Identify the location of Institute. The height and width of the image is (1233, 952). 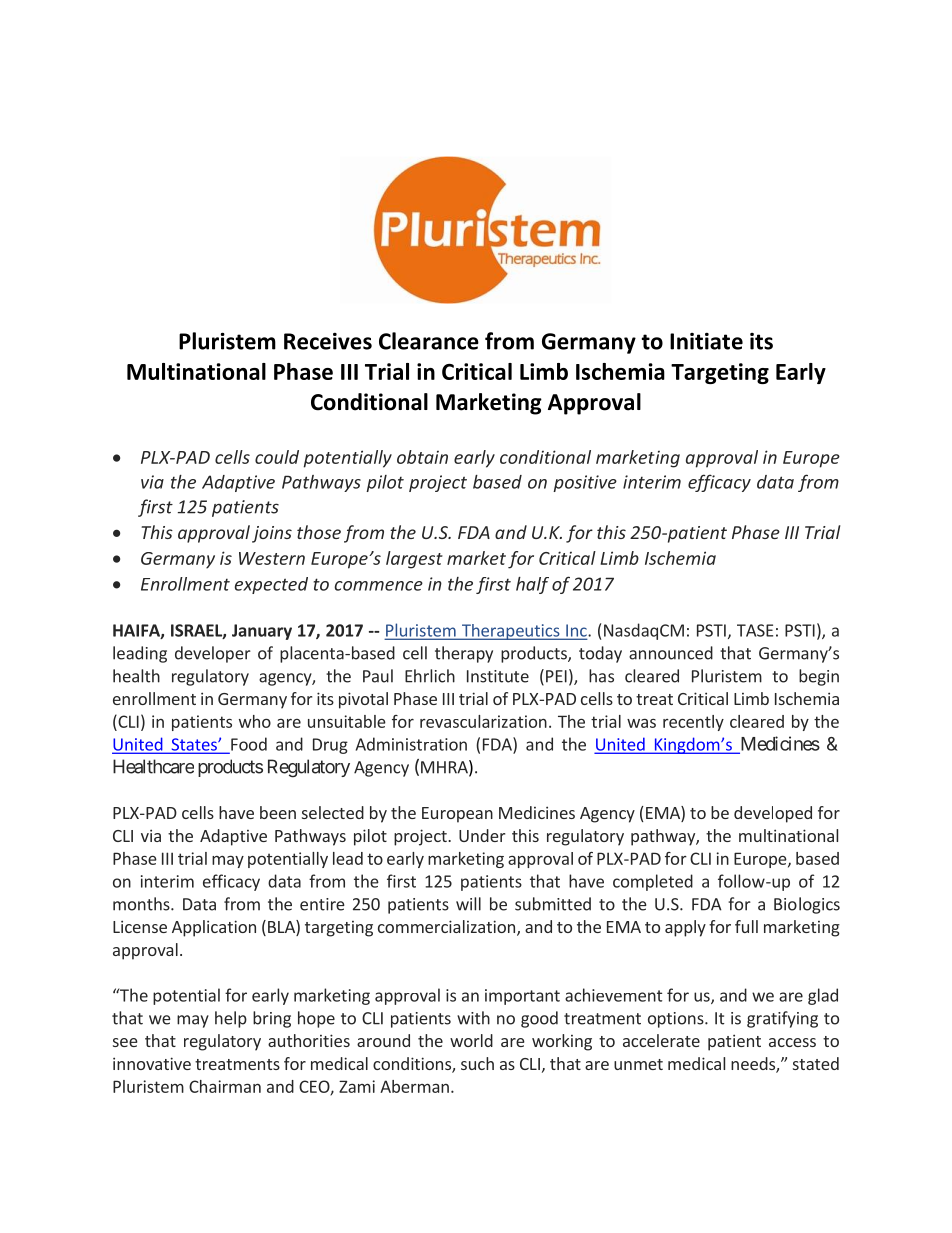
(498, 676).
